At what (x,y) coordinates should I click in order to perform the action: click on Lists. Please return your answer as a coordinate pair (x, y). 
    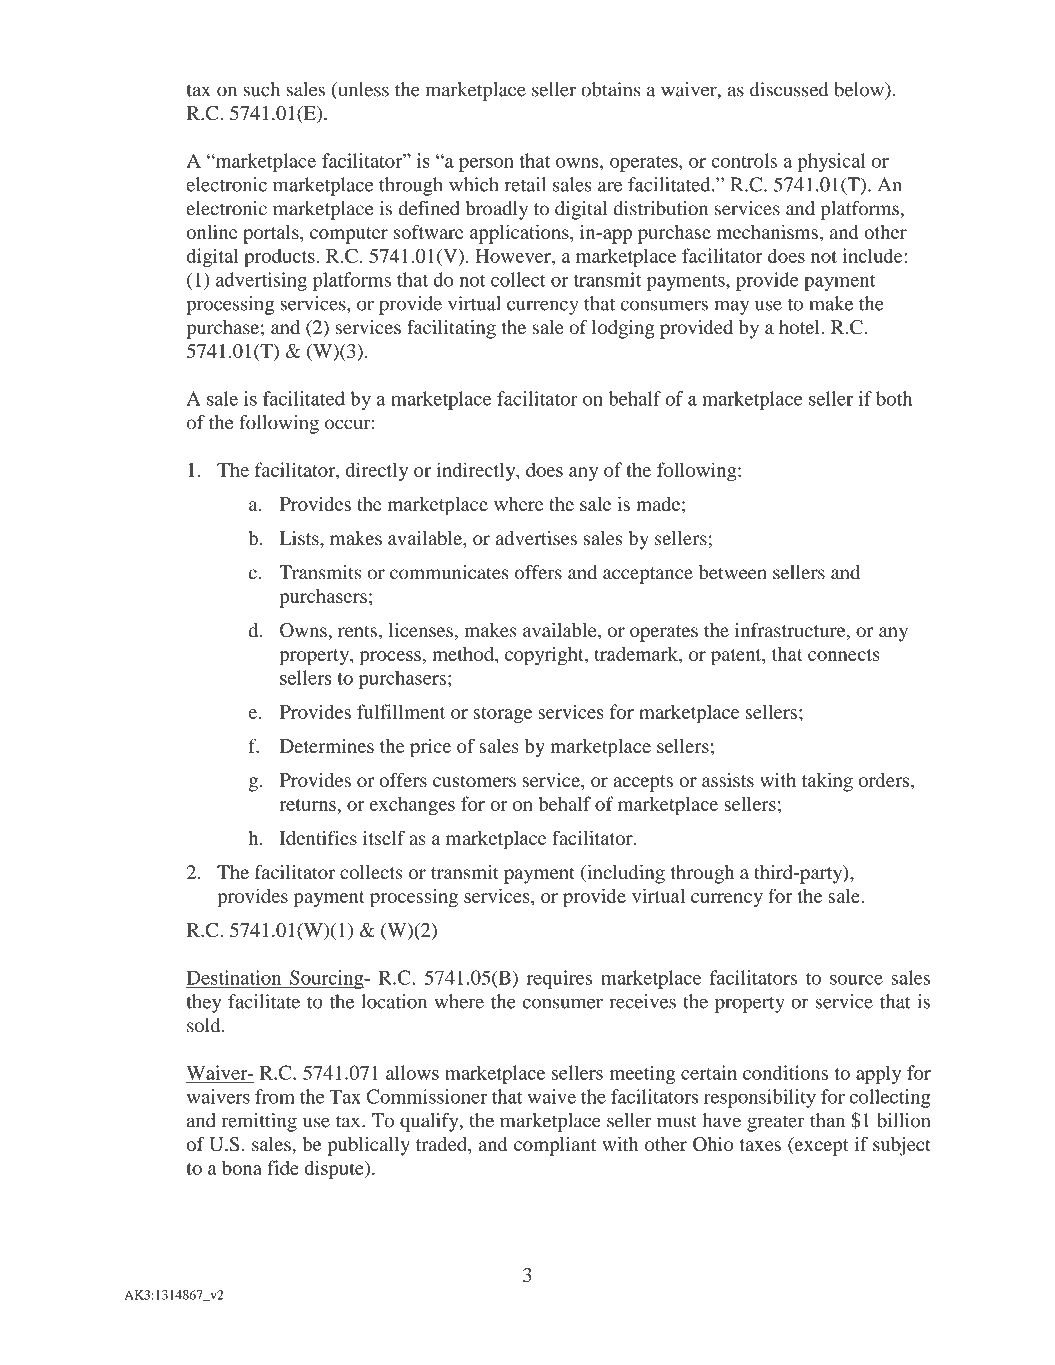
    Looking at the image, I should click on (300, 538).
